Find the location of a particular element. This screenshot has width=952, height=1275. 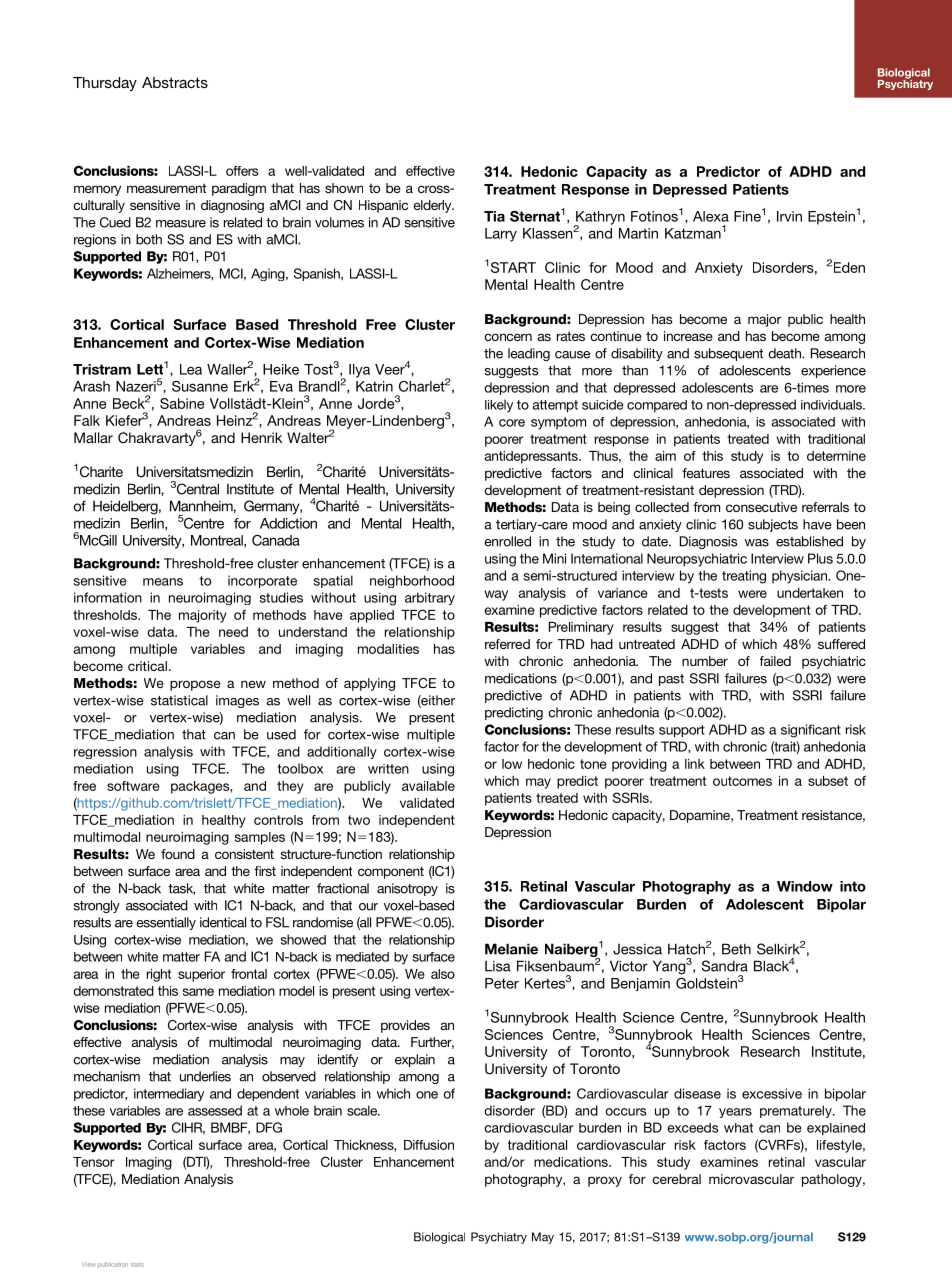

Central is located at coordinates (198, 489).
